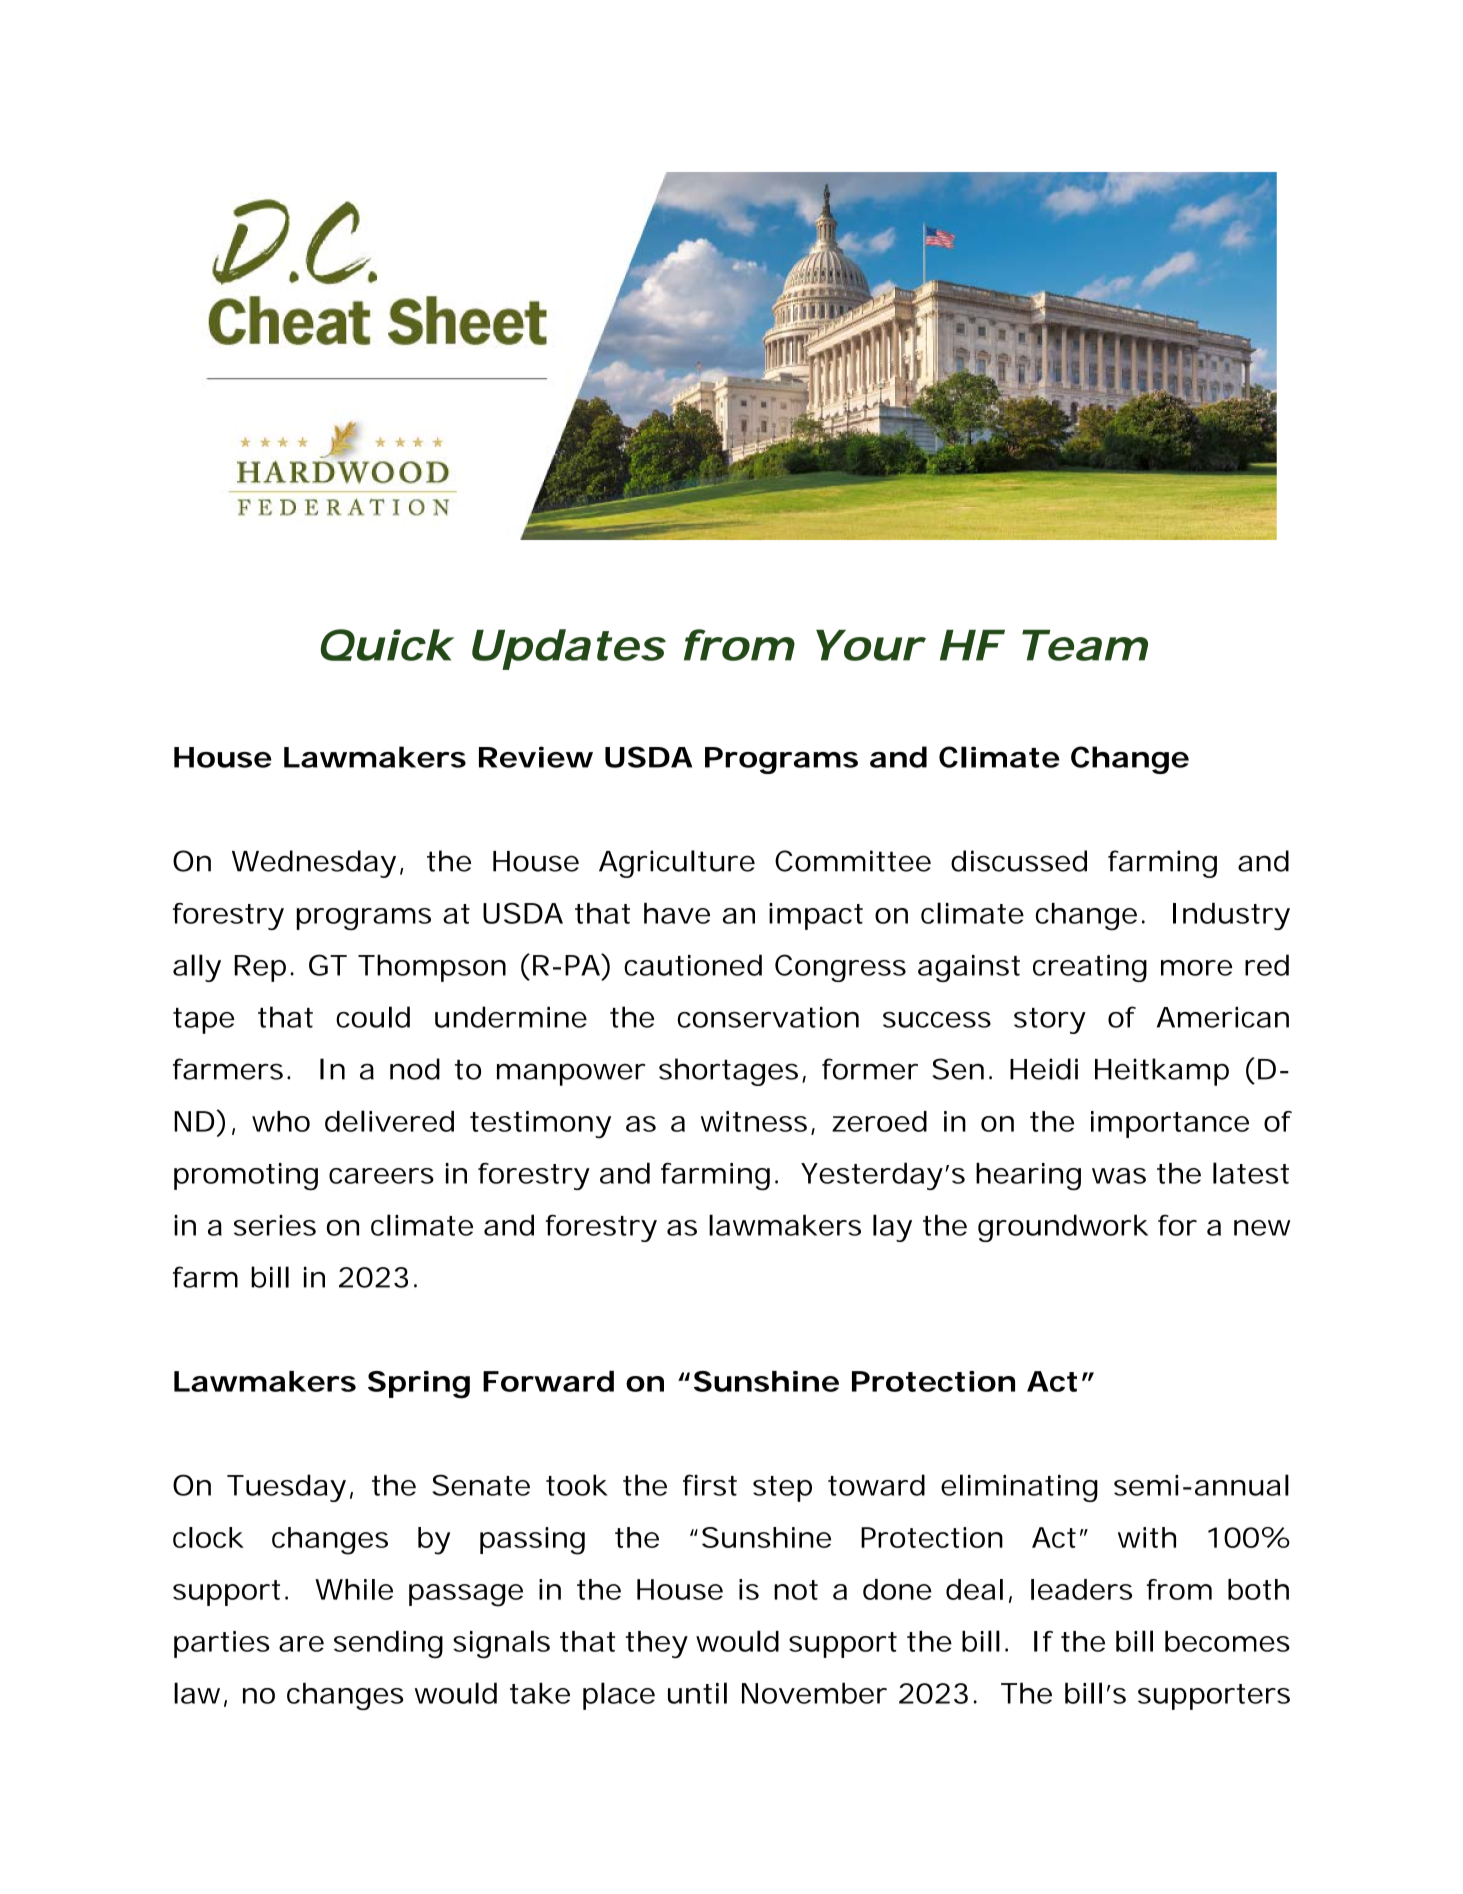 The image size is (1463, 1894). I want to click on discussed, so click(1019, 861).
